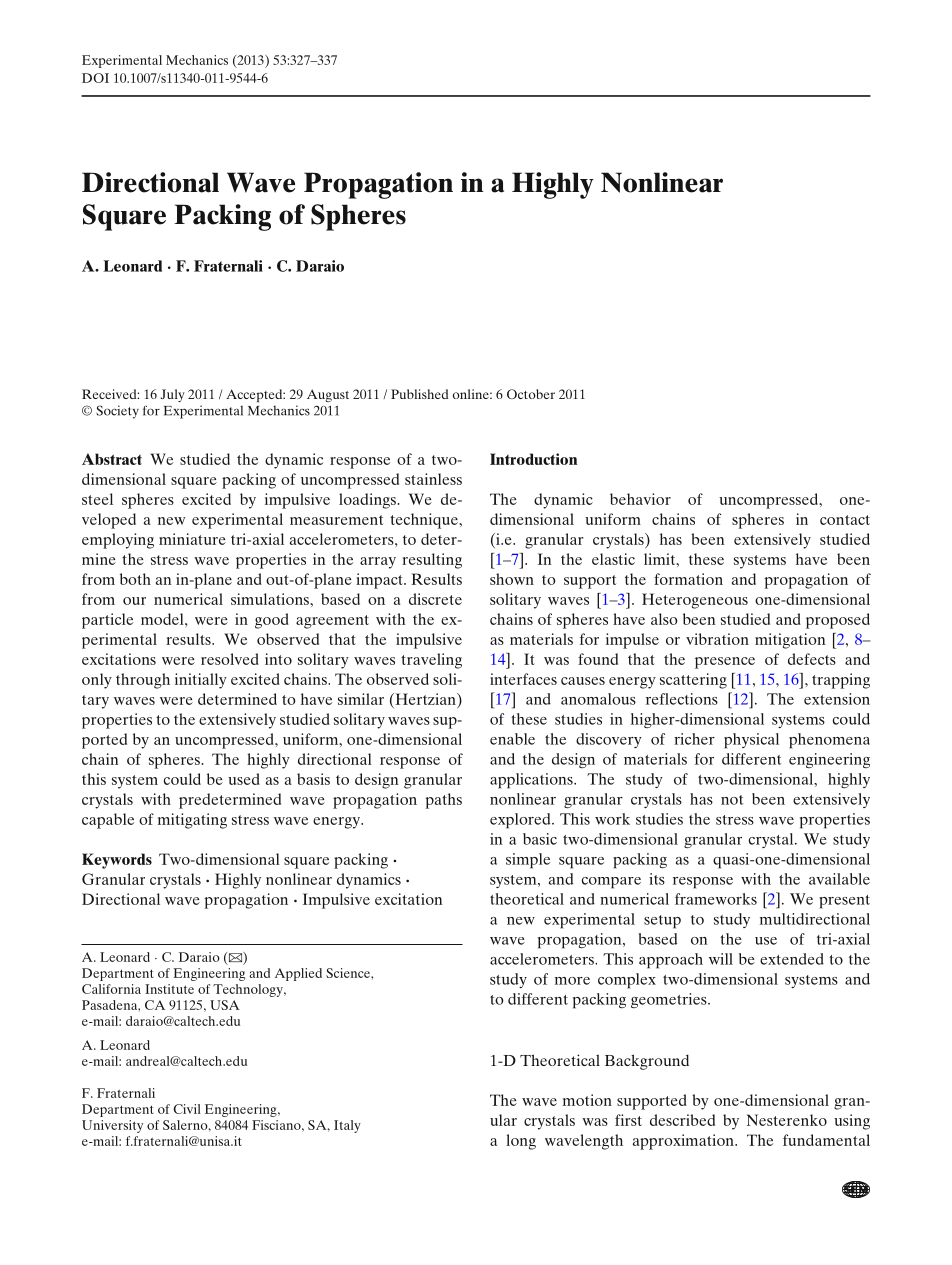 The image size is (952, 1265). What do you see at coordinates (419, 394) in the image?
I see `Published` at bounding box center [419, 394].
